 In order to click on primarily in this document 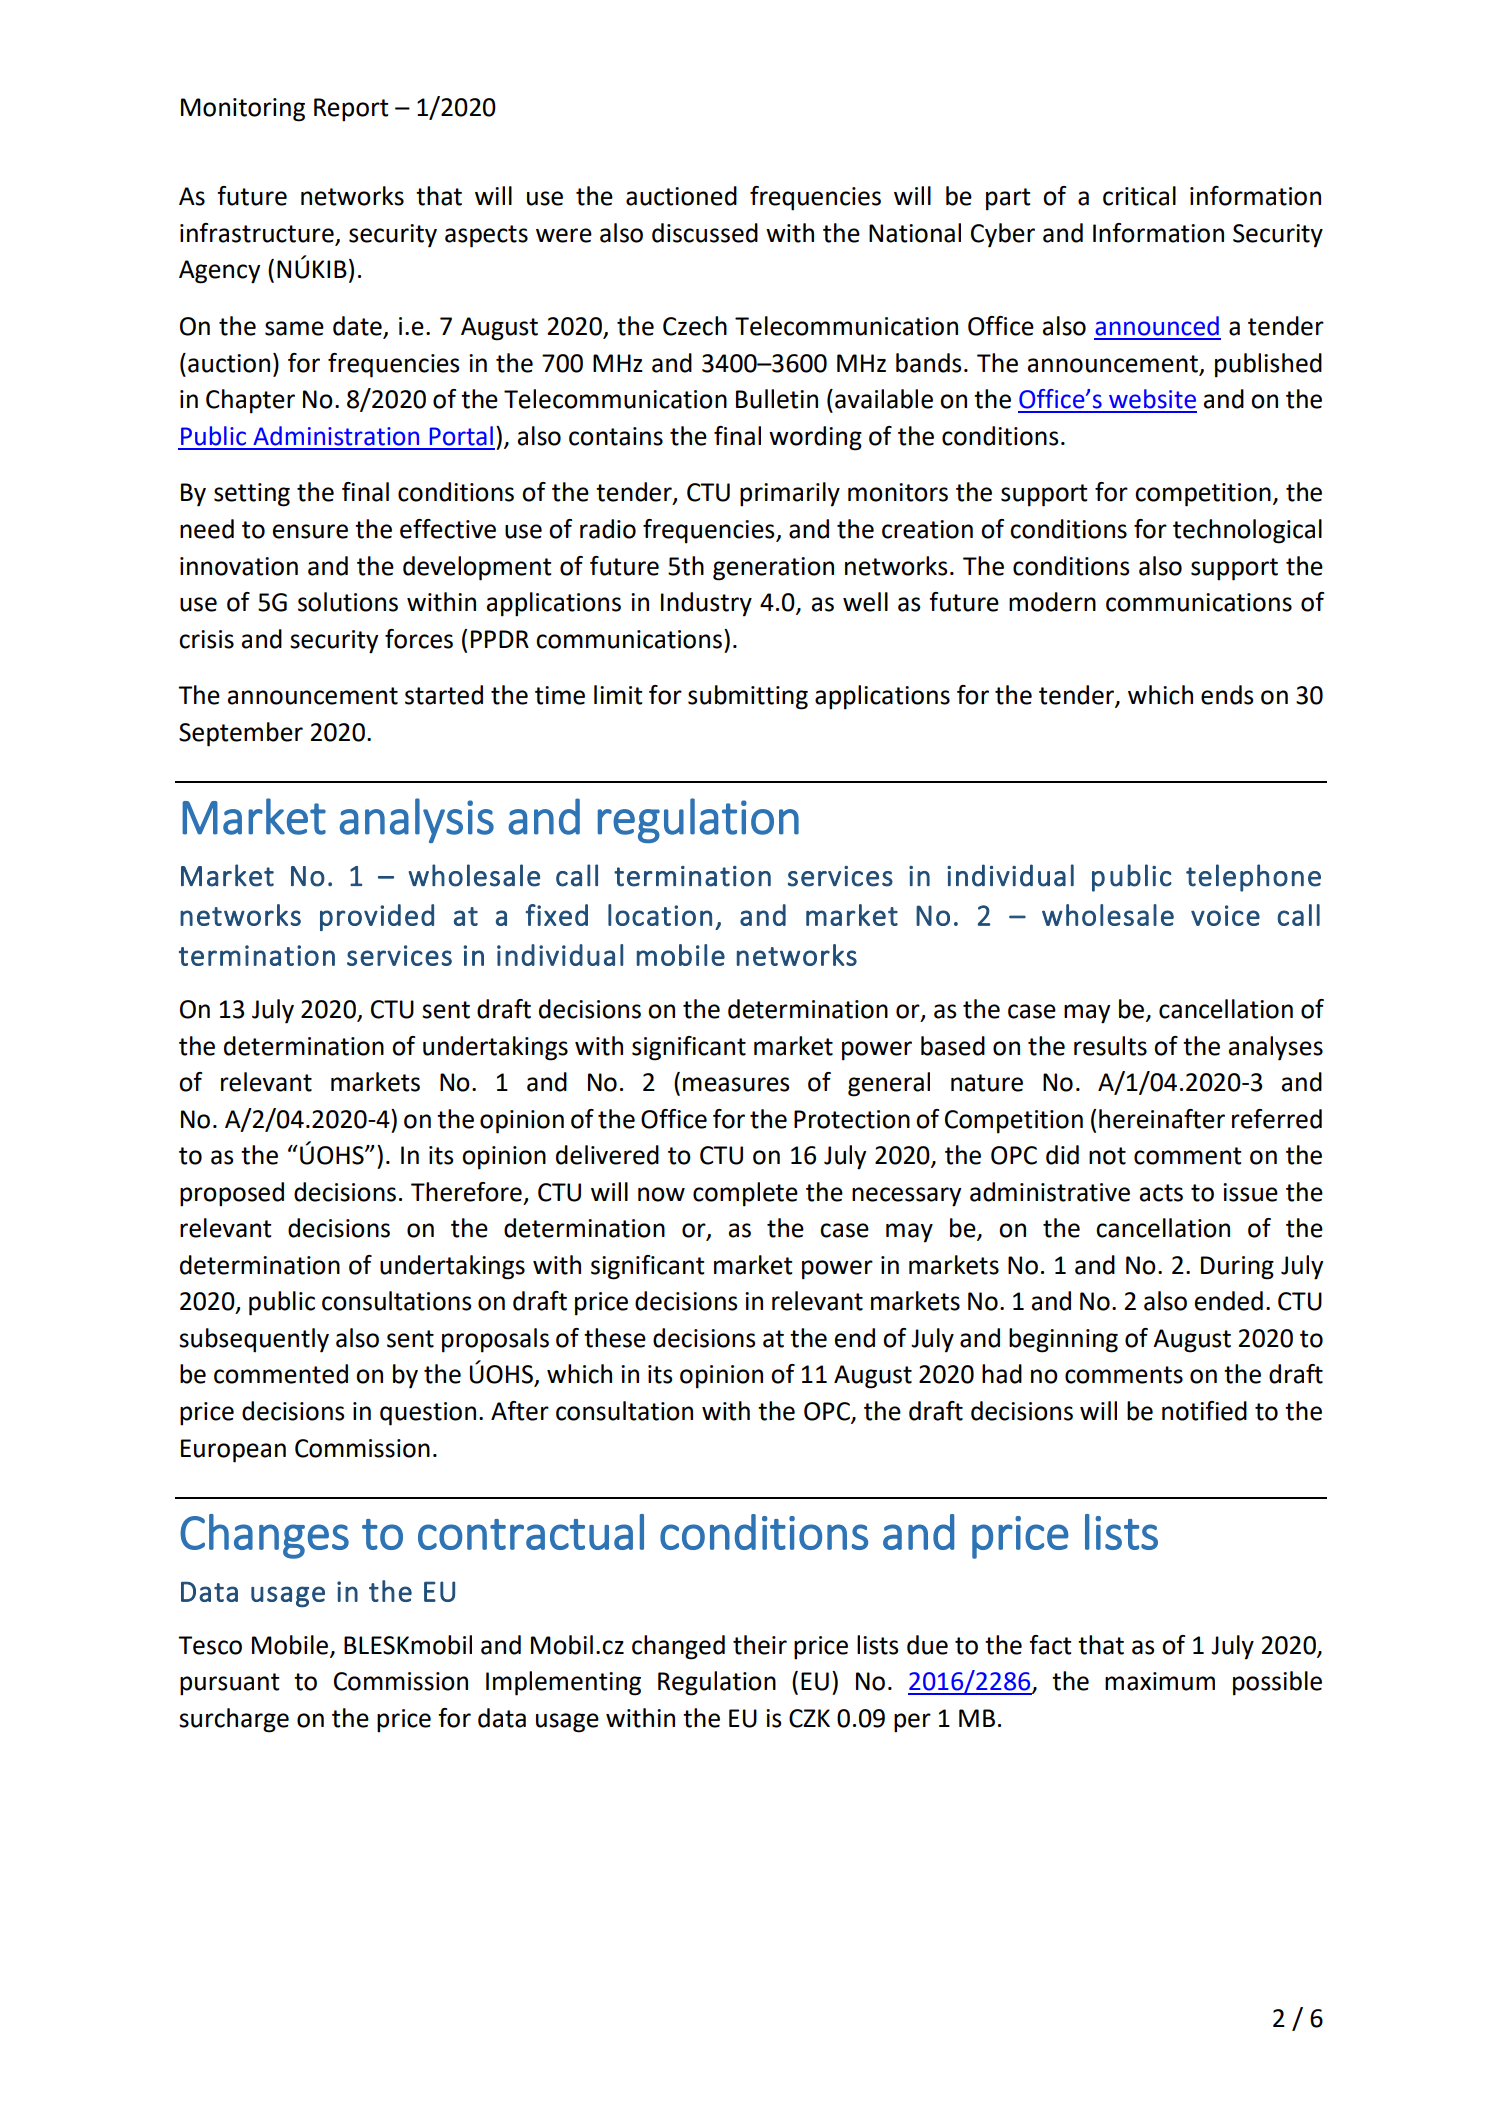, I will do `click(790, 494)`.
